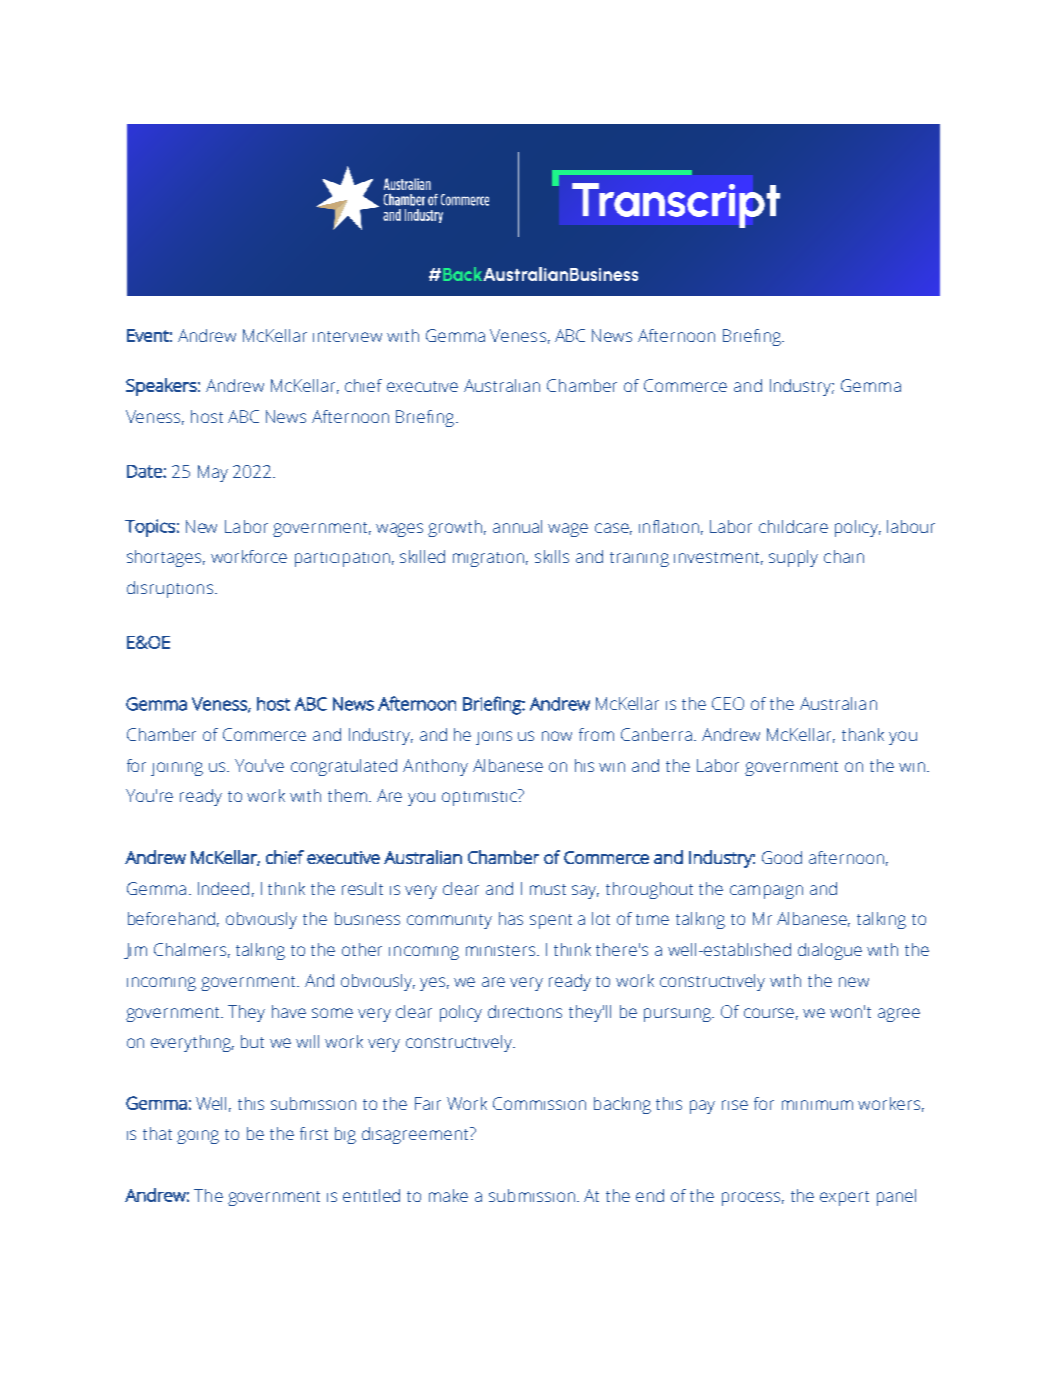 The width and height of the screenshot is (1062, 1374). What do you see at coordinates (494, 738) in the screenshot?
I see `joins` at bounding box center [494, 738].
